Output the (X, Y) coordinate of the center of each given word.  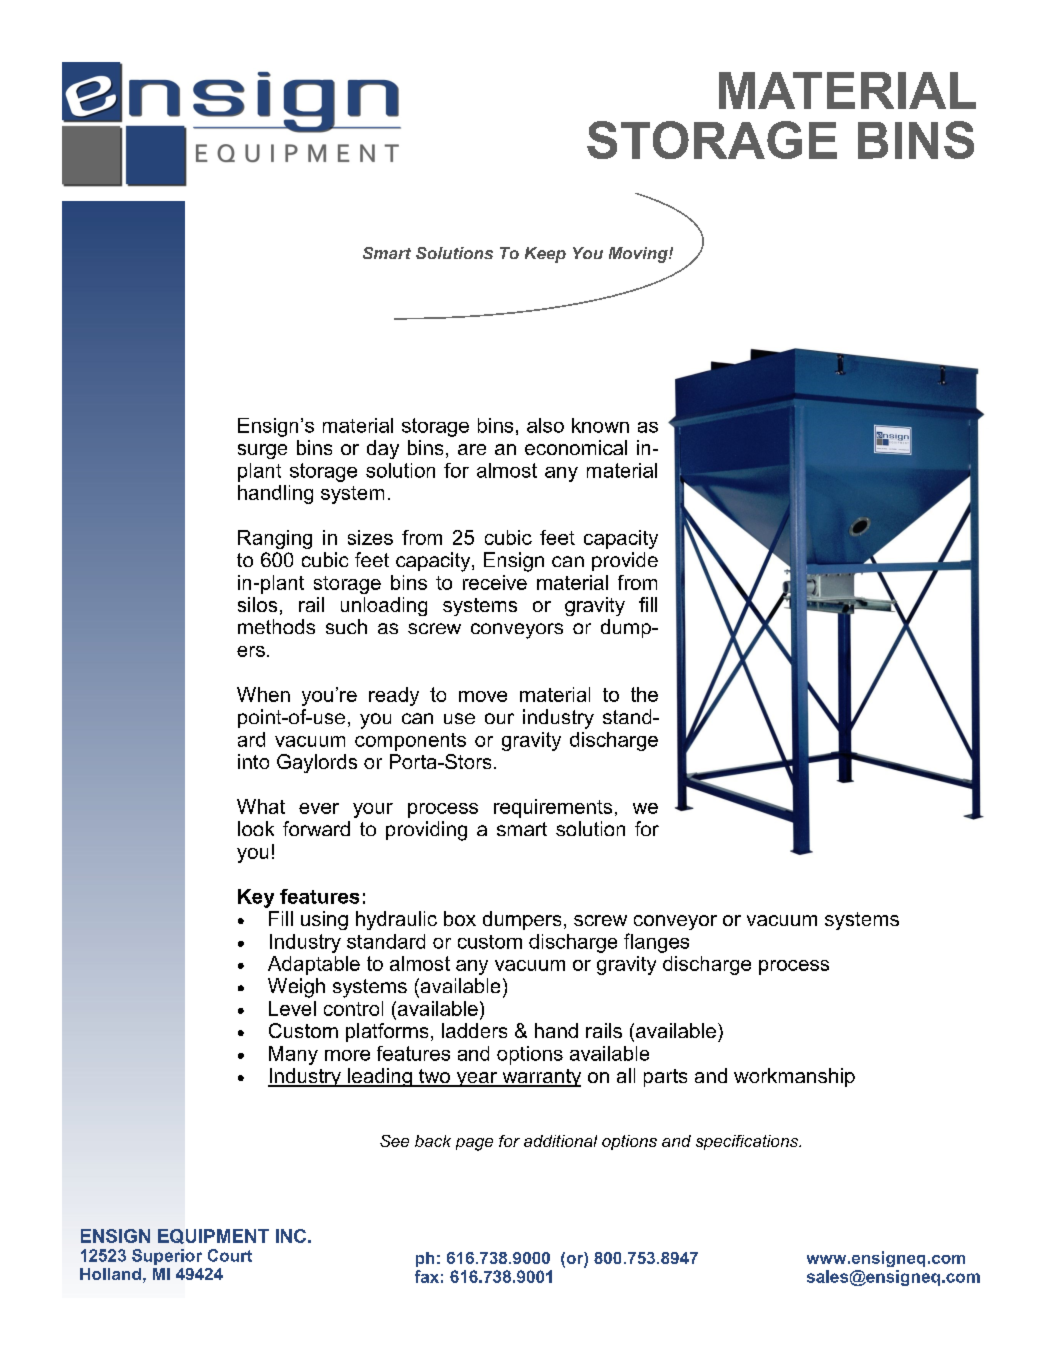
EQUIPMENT (213, 1236)
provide (625, 561)
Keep (545, 255)
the (644, 694)
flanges (656, 943)
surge (262, 451)
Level (292, 1008)
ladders (474, 1030)
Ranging (275, 539)
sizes (370, 537)
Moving (639, 255)
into (253, 761)
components (410, 742)
